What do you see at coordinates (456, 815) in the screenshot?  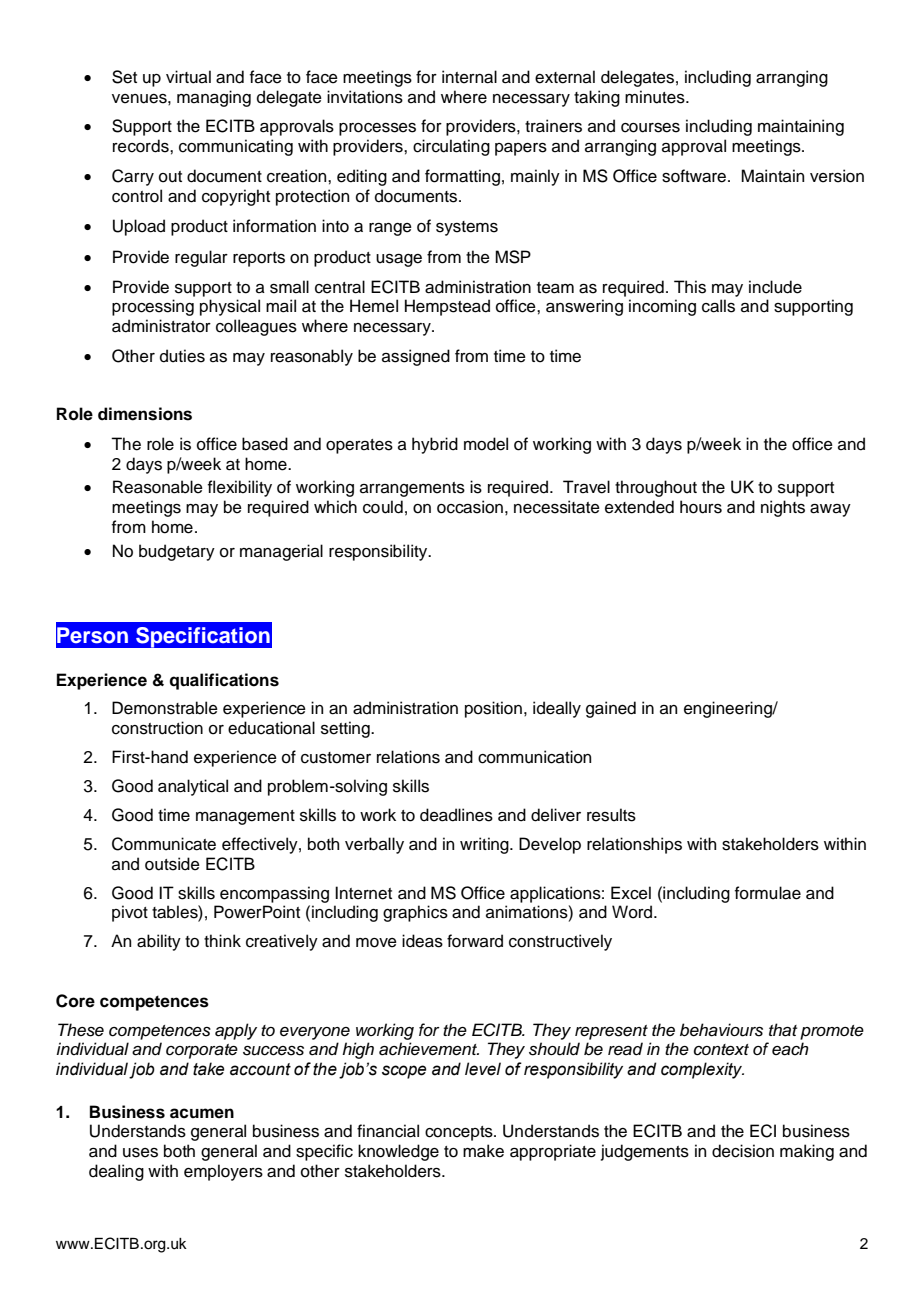 I see `deadlines` at bounding box center [456, 815].
